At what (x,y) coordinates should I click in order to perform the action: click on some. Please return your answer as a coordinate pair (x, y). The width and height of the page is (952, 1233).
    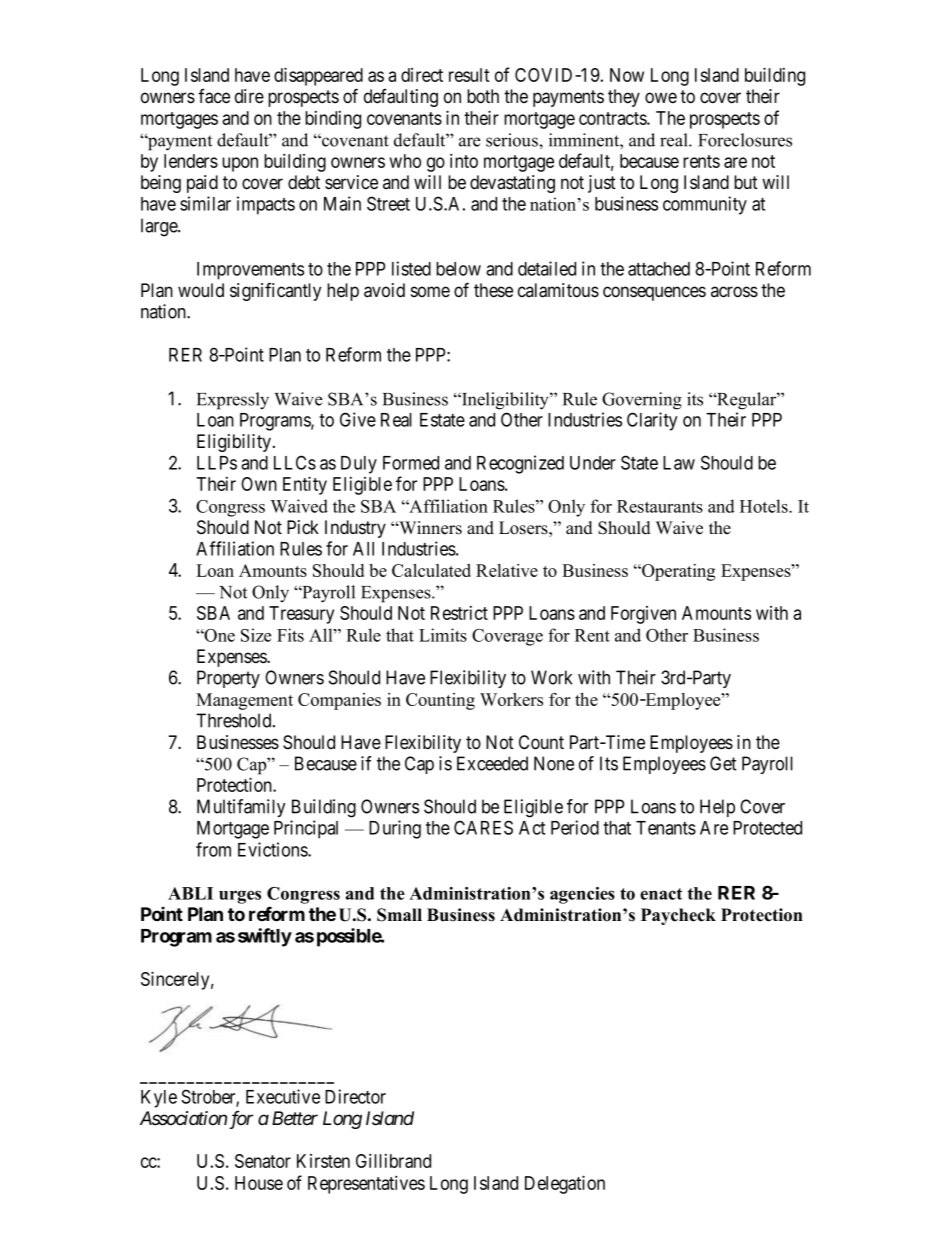
    Looking at the image, I should click on (430, 291).
